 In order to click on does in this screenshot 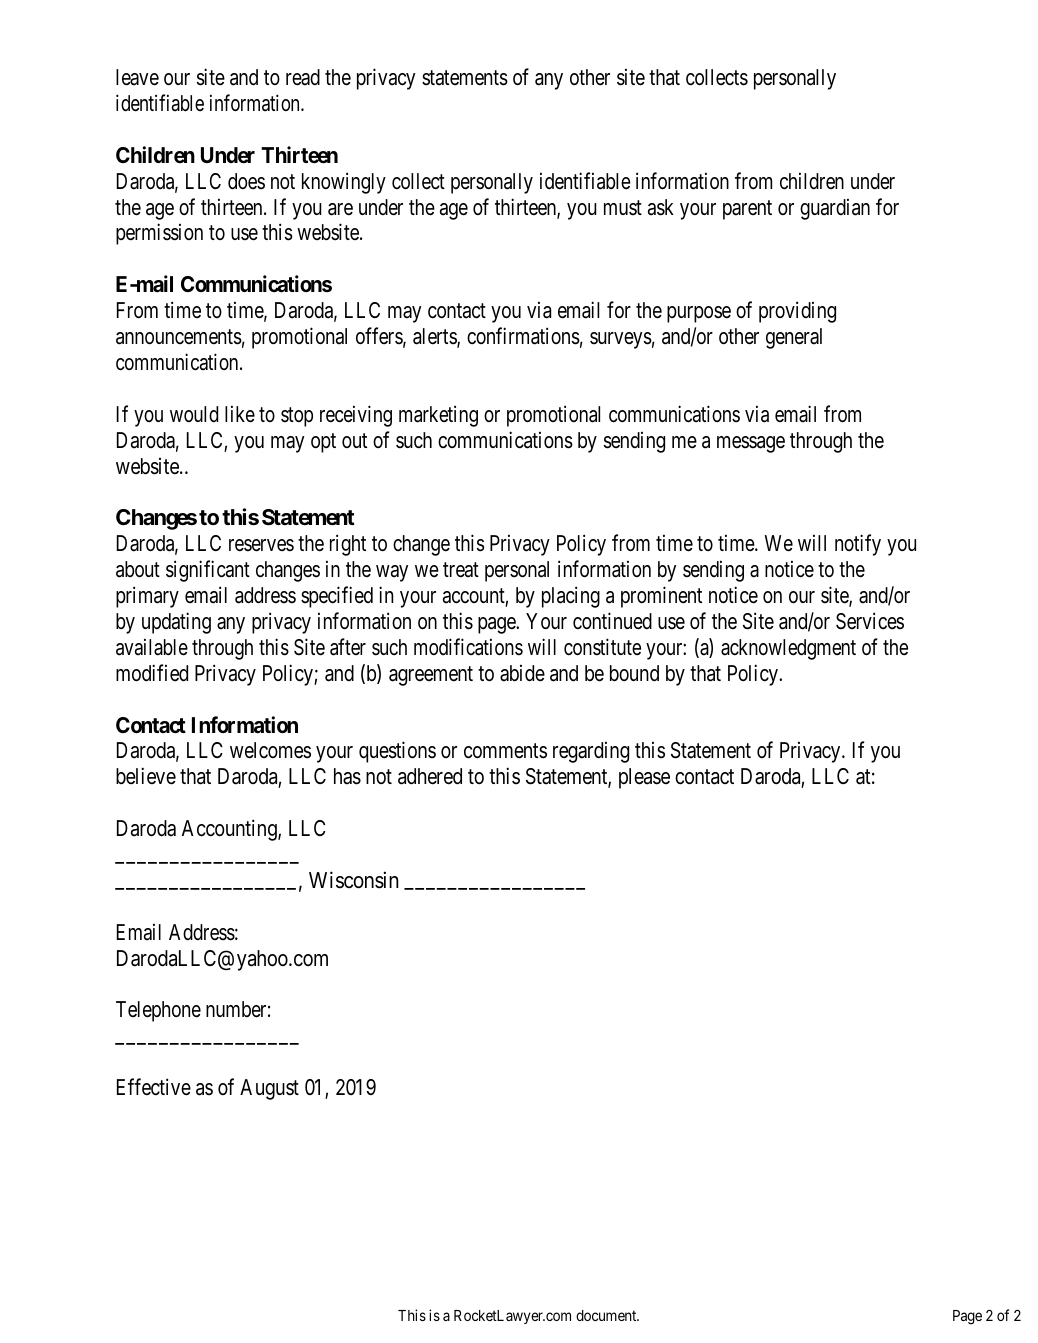, I will do `click(246, 181)`.
